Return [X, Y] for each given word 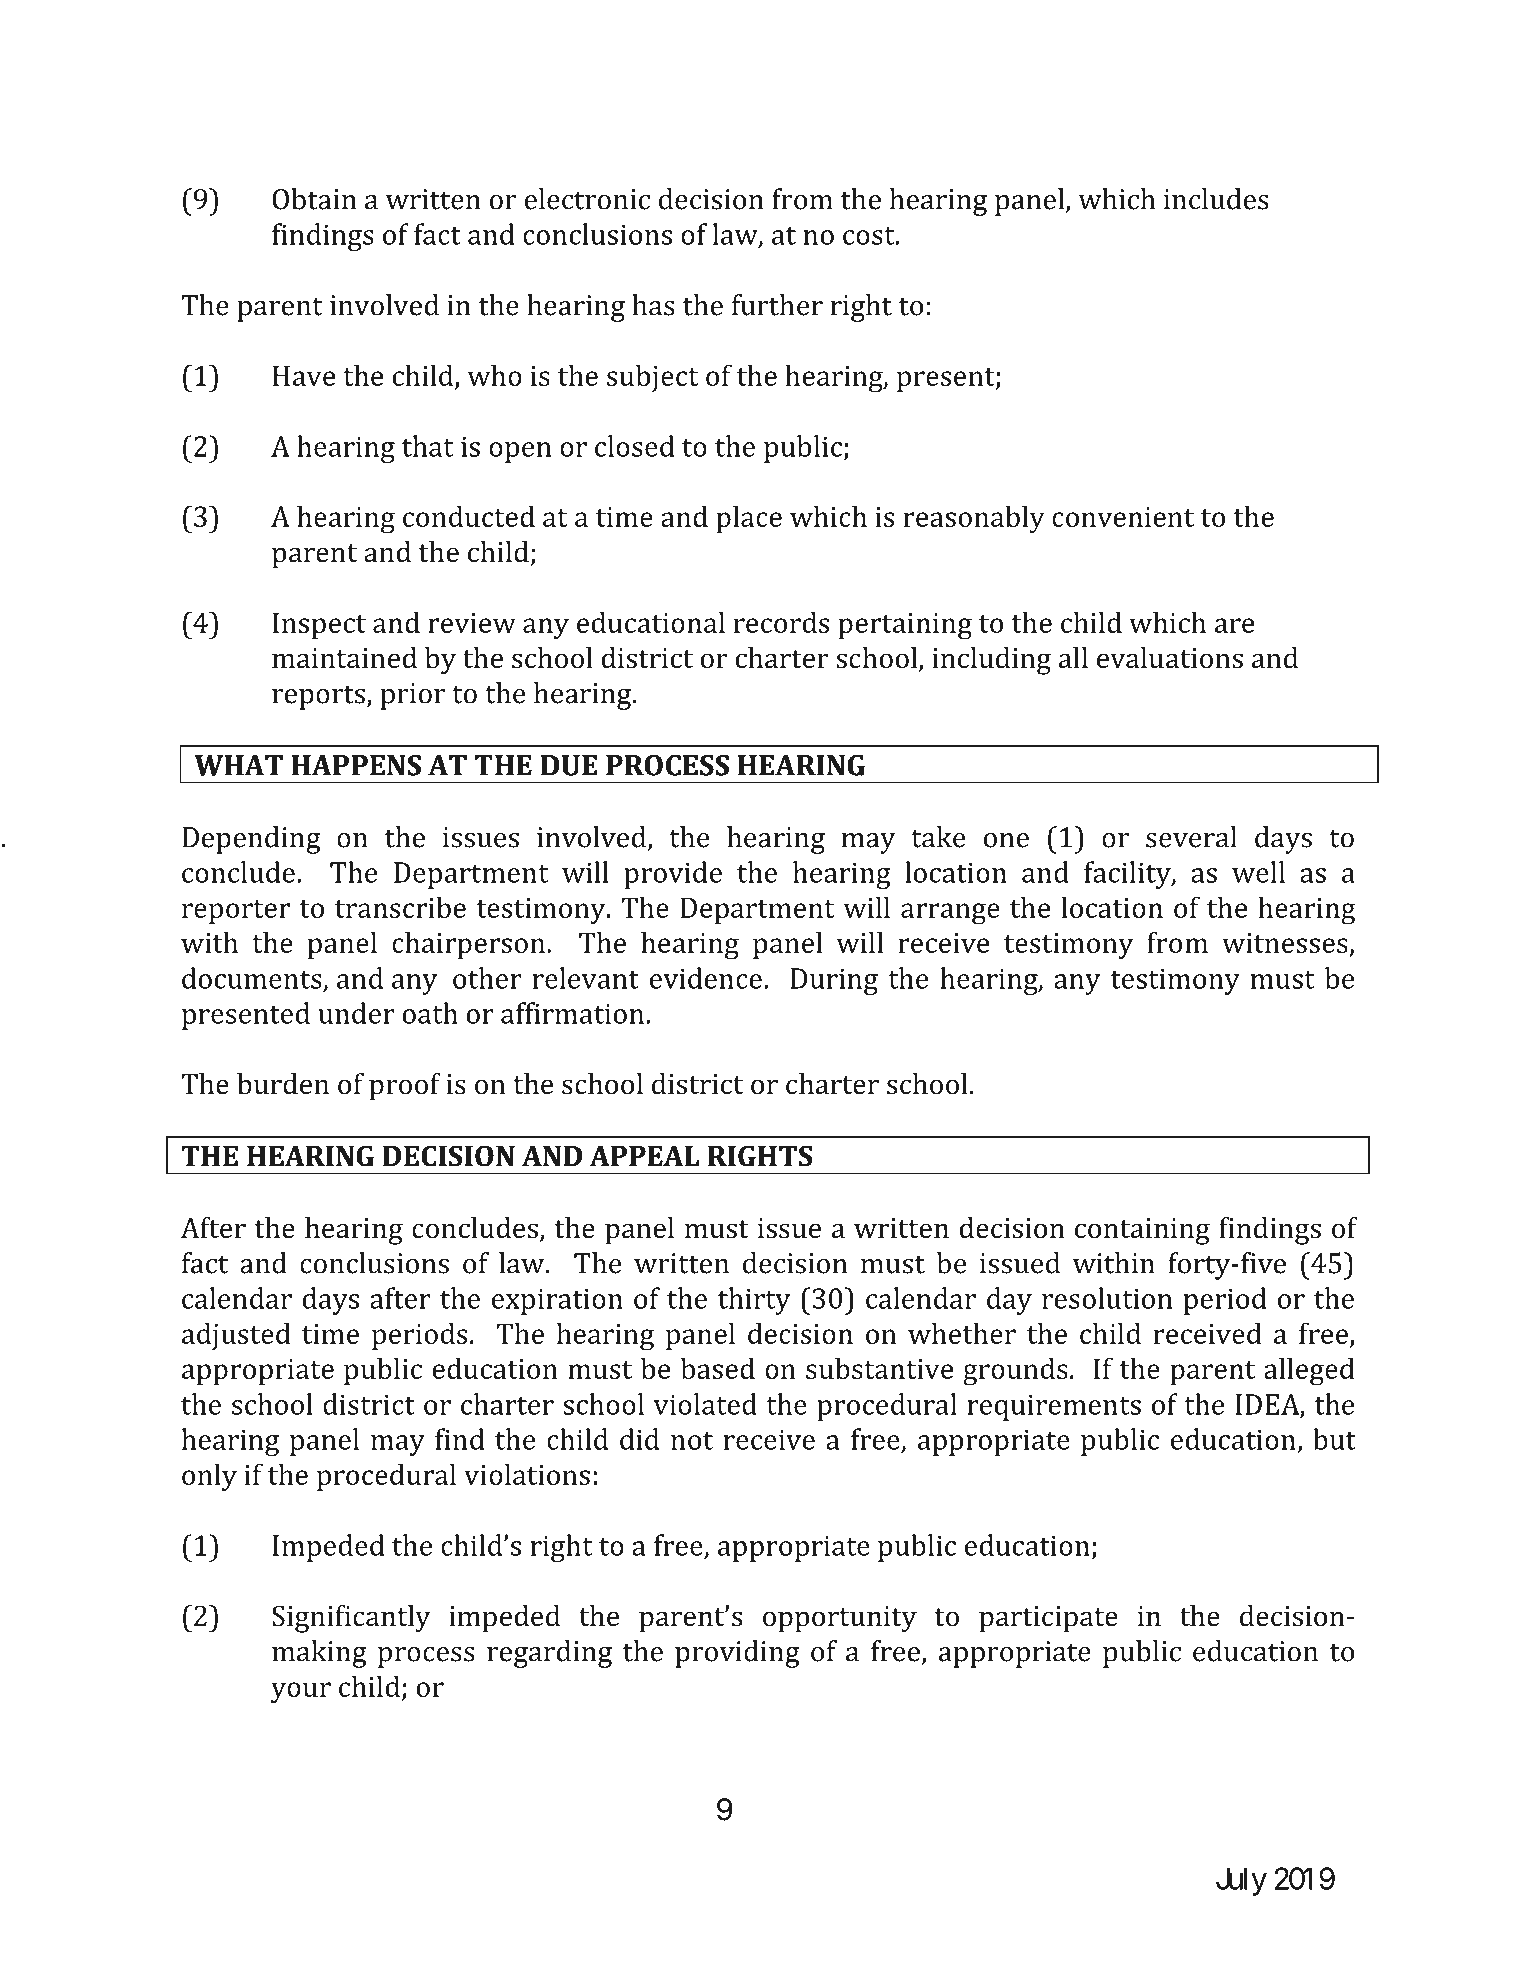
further [777, 305]
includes [1216, 199]
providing [737, 1654]
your [301, 1692]
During [834, 981]
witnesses [1286, 944]
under [356, 1013]
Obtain [314, 199]
